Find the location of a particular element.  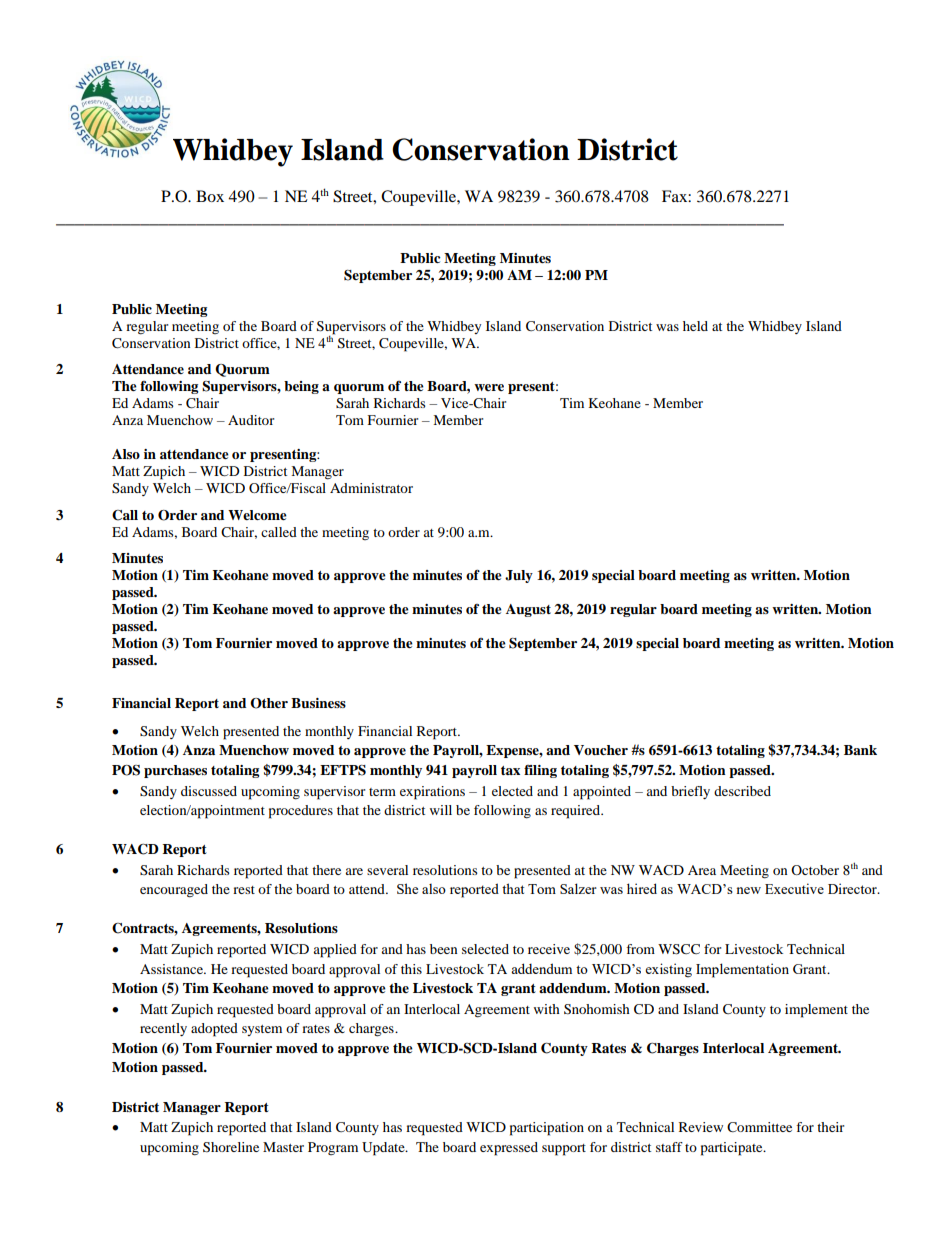

She is located at coordinates (407, 888).
